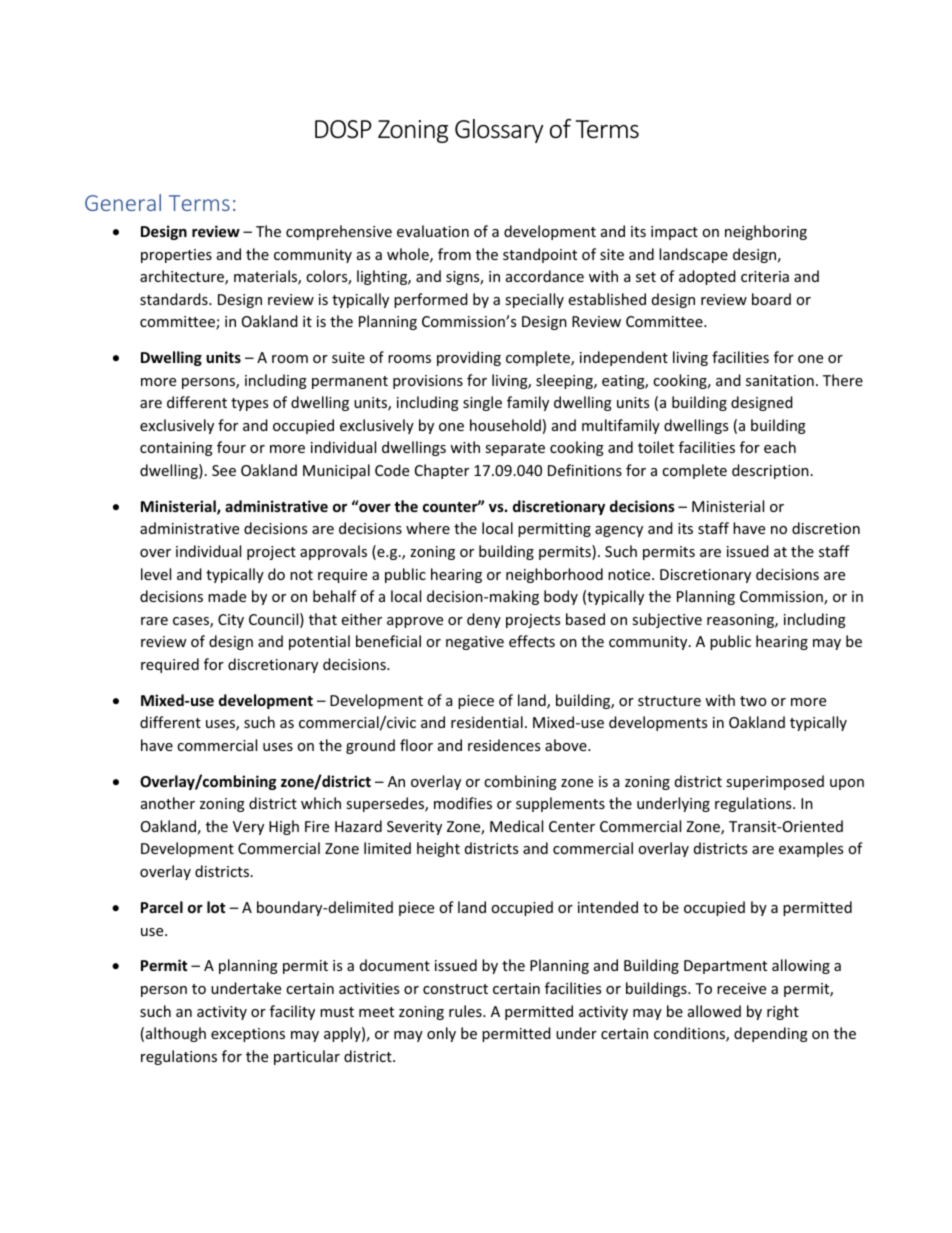  Describe the element at coordinates (466, 1011) in the screenshot. I see `rules` at that location.
